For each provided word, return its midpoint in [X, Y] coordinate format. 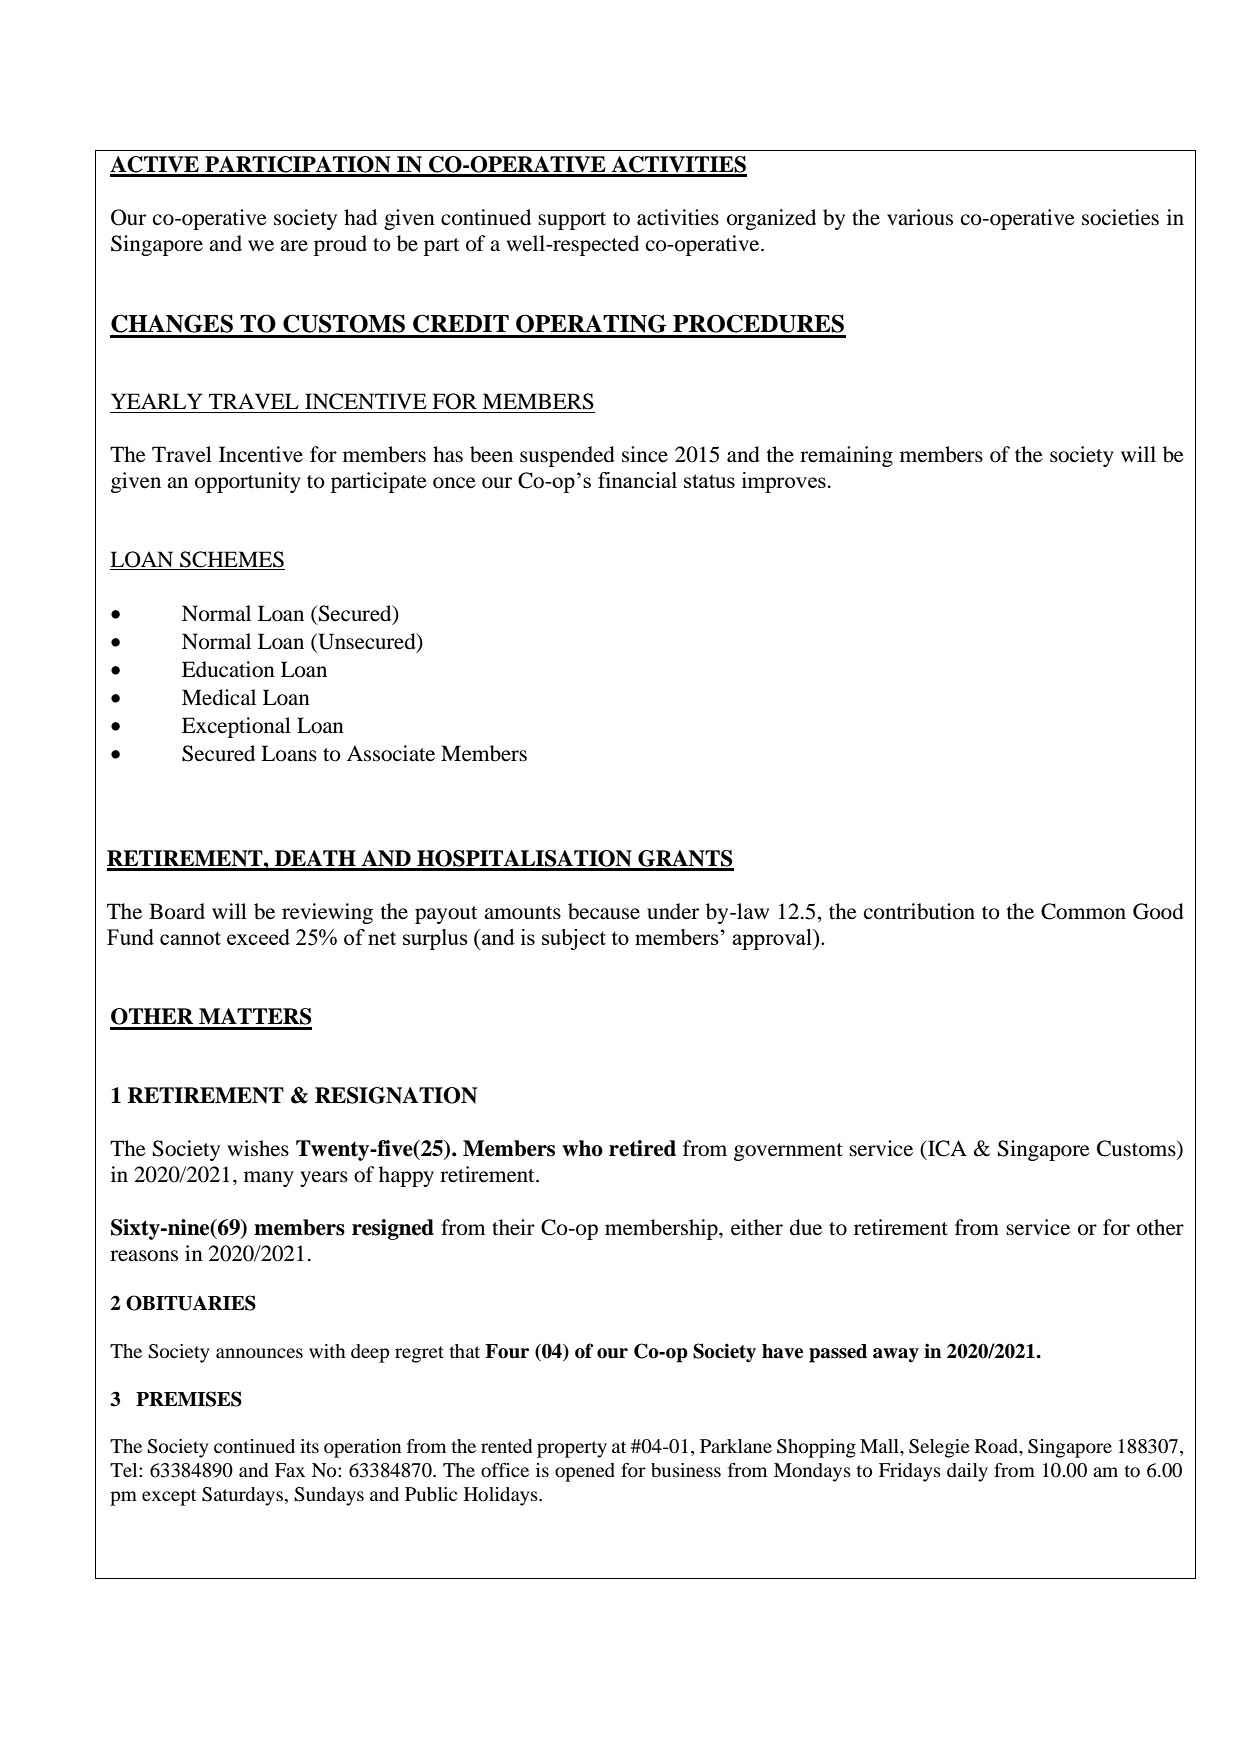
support [572, 221]
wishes [258, 1148]
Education [228, 669]
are [294, 246]
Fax [290, 1470]
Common [1083, 911]
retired [642, 1148]
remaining [846, 456]
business [686, 1470]
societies [1120, 217]
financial [637, 480]
